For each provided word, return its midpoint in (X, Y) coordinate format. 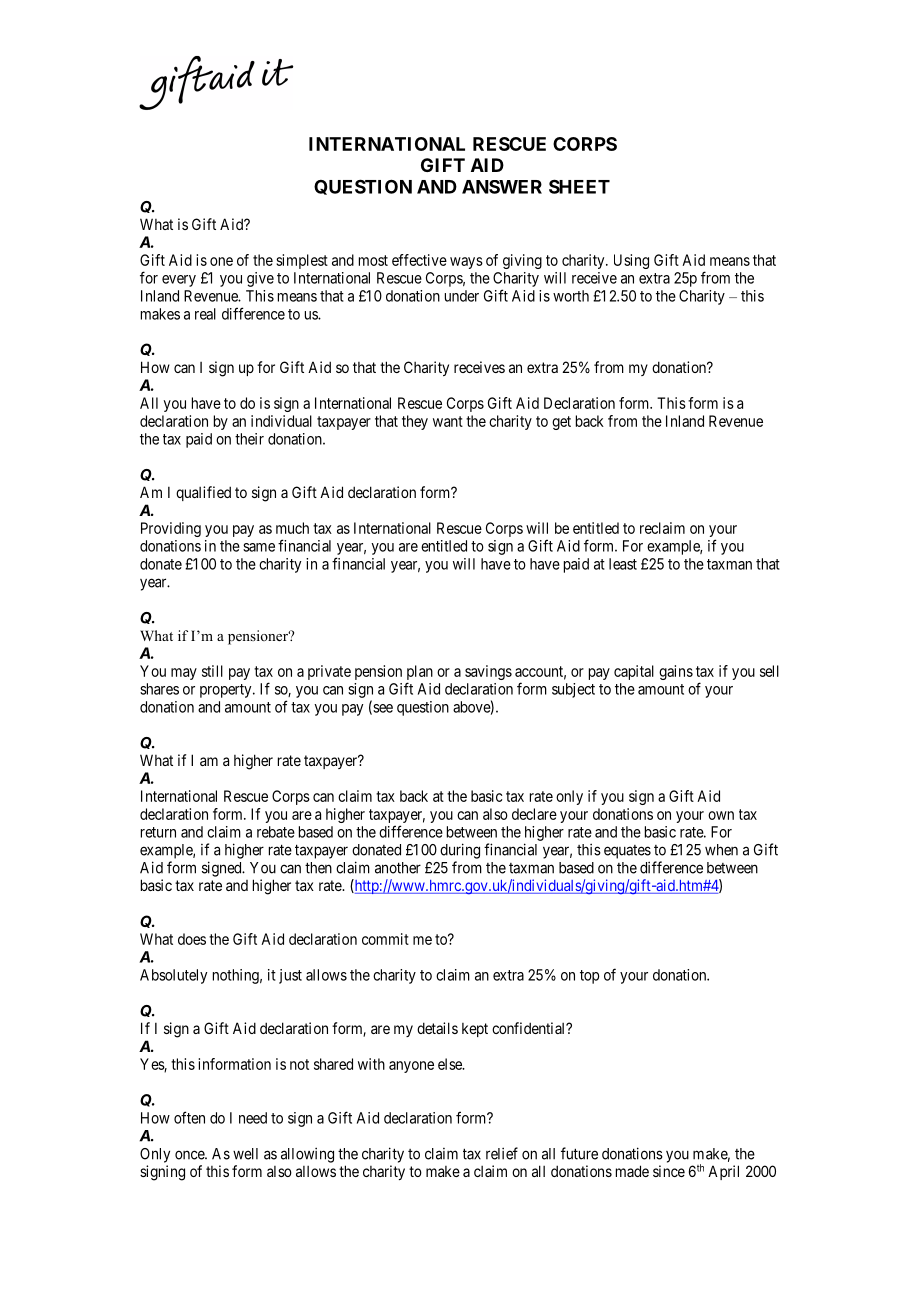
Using (631, 261)
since (669, 1171)
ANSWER (502, 187)
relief (502, 1153)
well (245, 1154)
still (212, 671)
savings (488, 672)
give (260, 279)
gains (676, 672)
